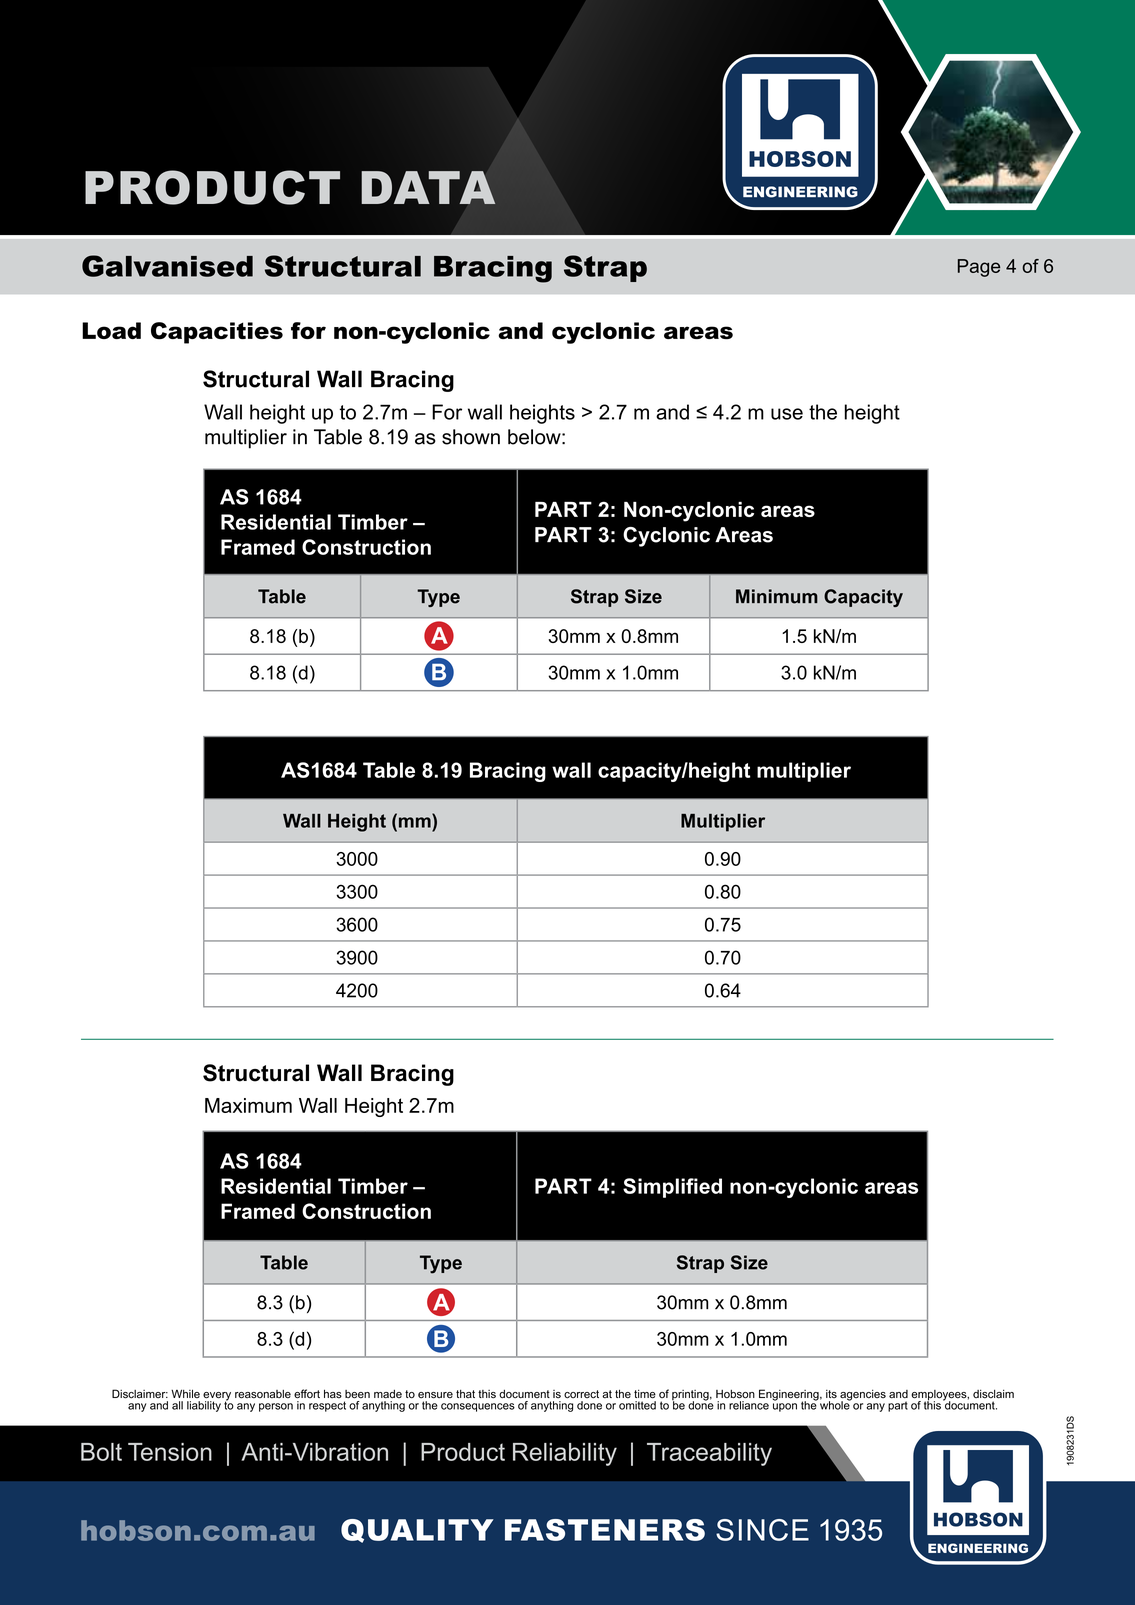 Image resolution: width=1135 pixels, height=1605 pixels. Describe the element at coordinates (605, 1530) in the image. I see `FASTENERS` at that location.
